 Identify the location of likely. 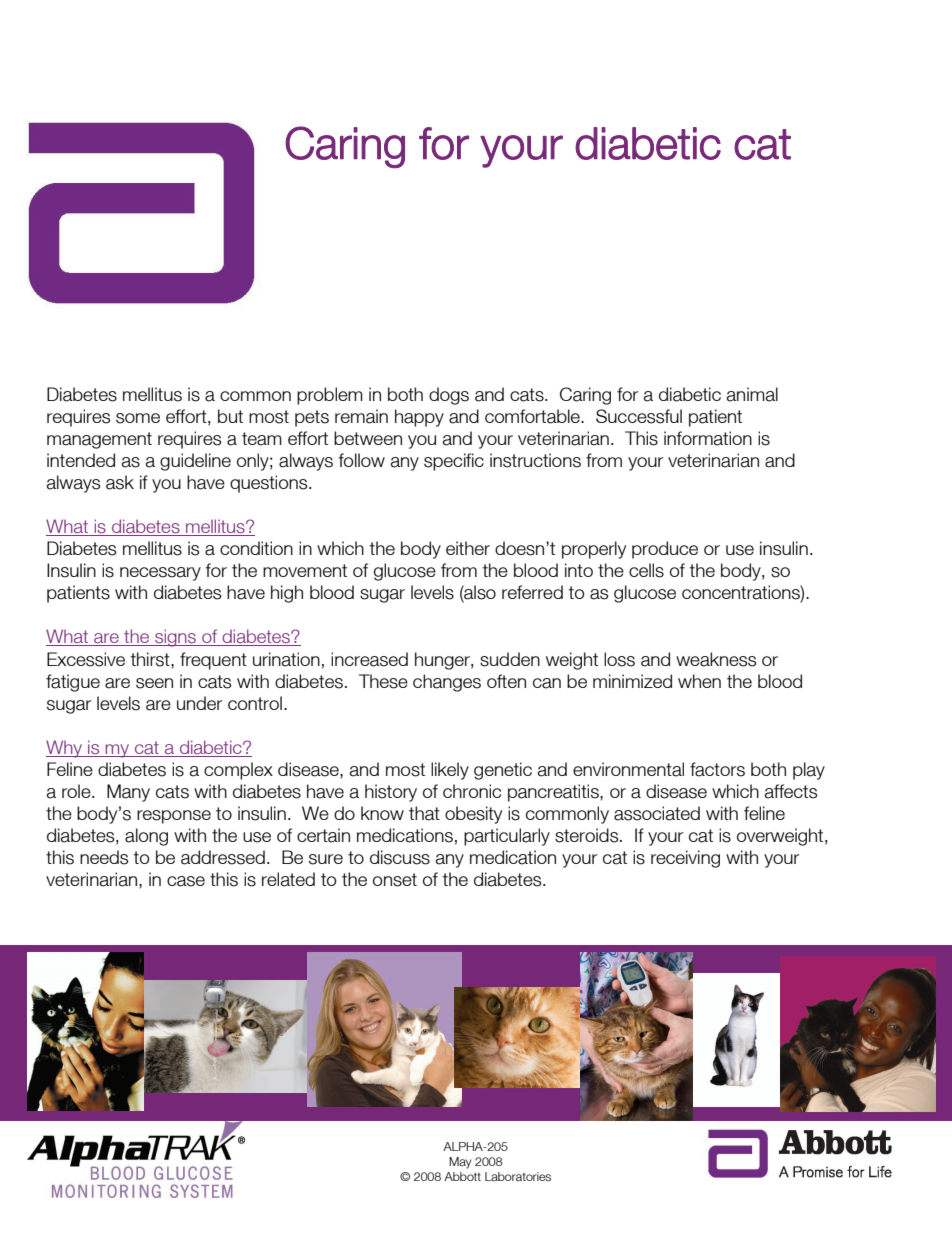
(450, 771).
